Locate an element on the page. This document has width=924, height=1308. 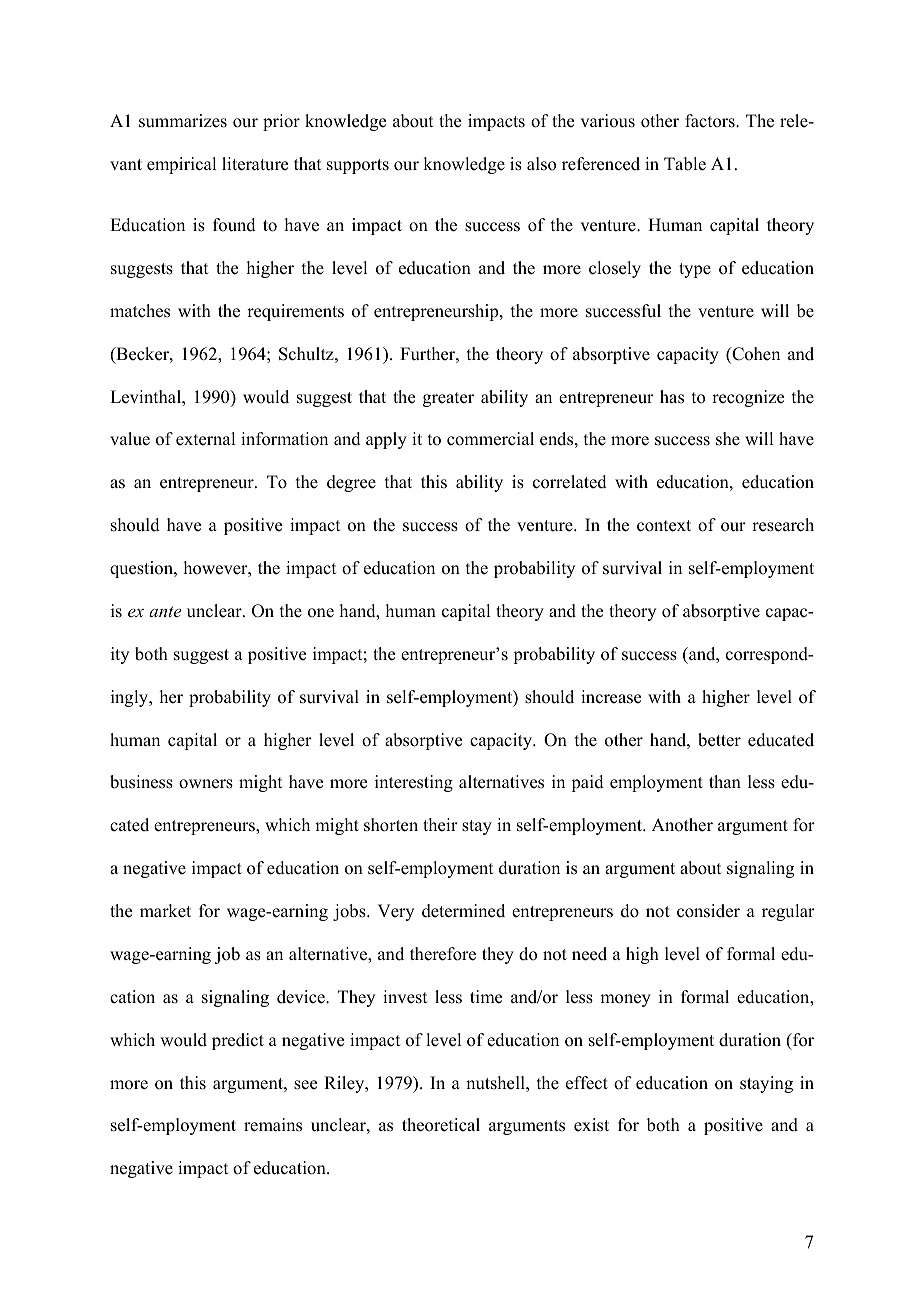
theoretical is located at coordinates (441, 1125).
